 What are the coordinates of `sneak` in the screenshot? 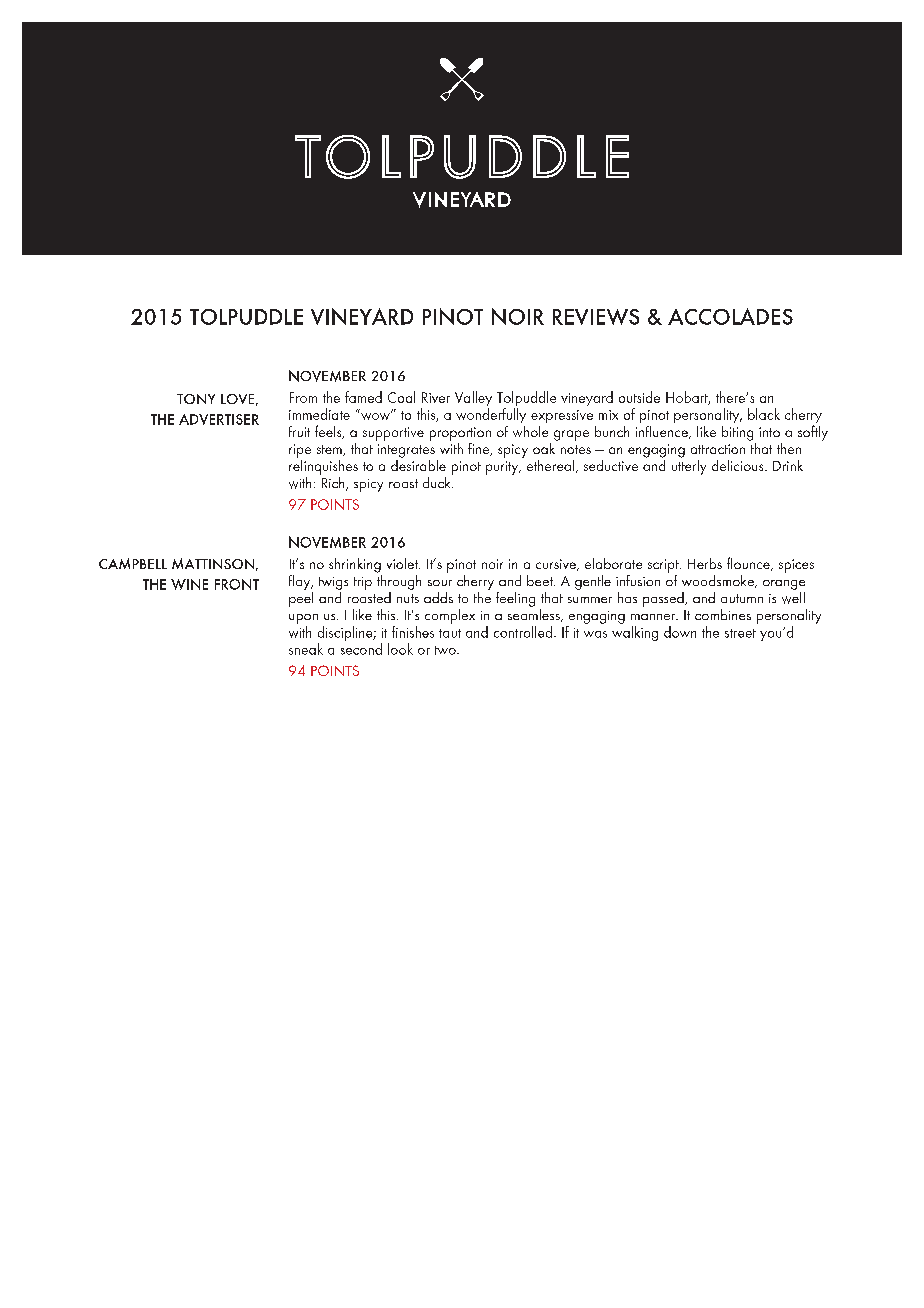 It's located at (306, 649).
